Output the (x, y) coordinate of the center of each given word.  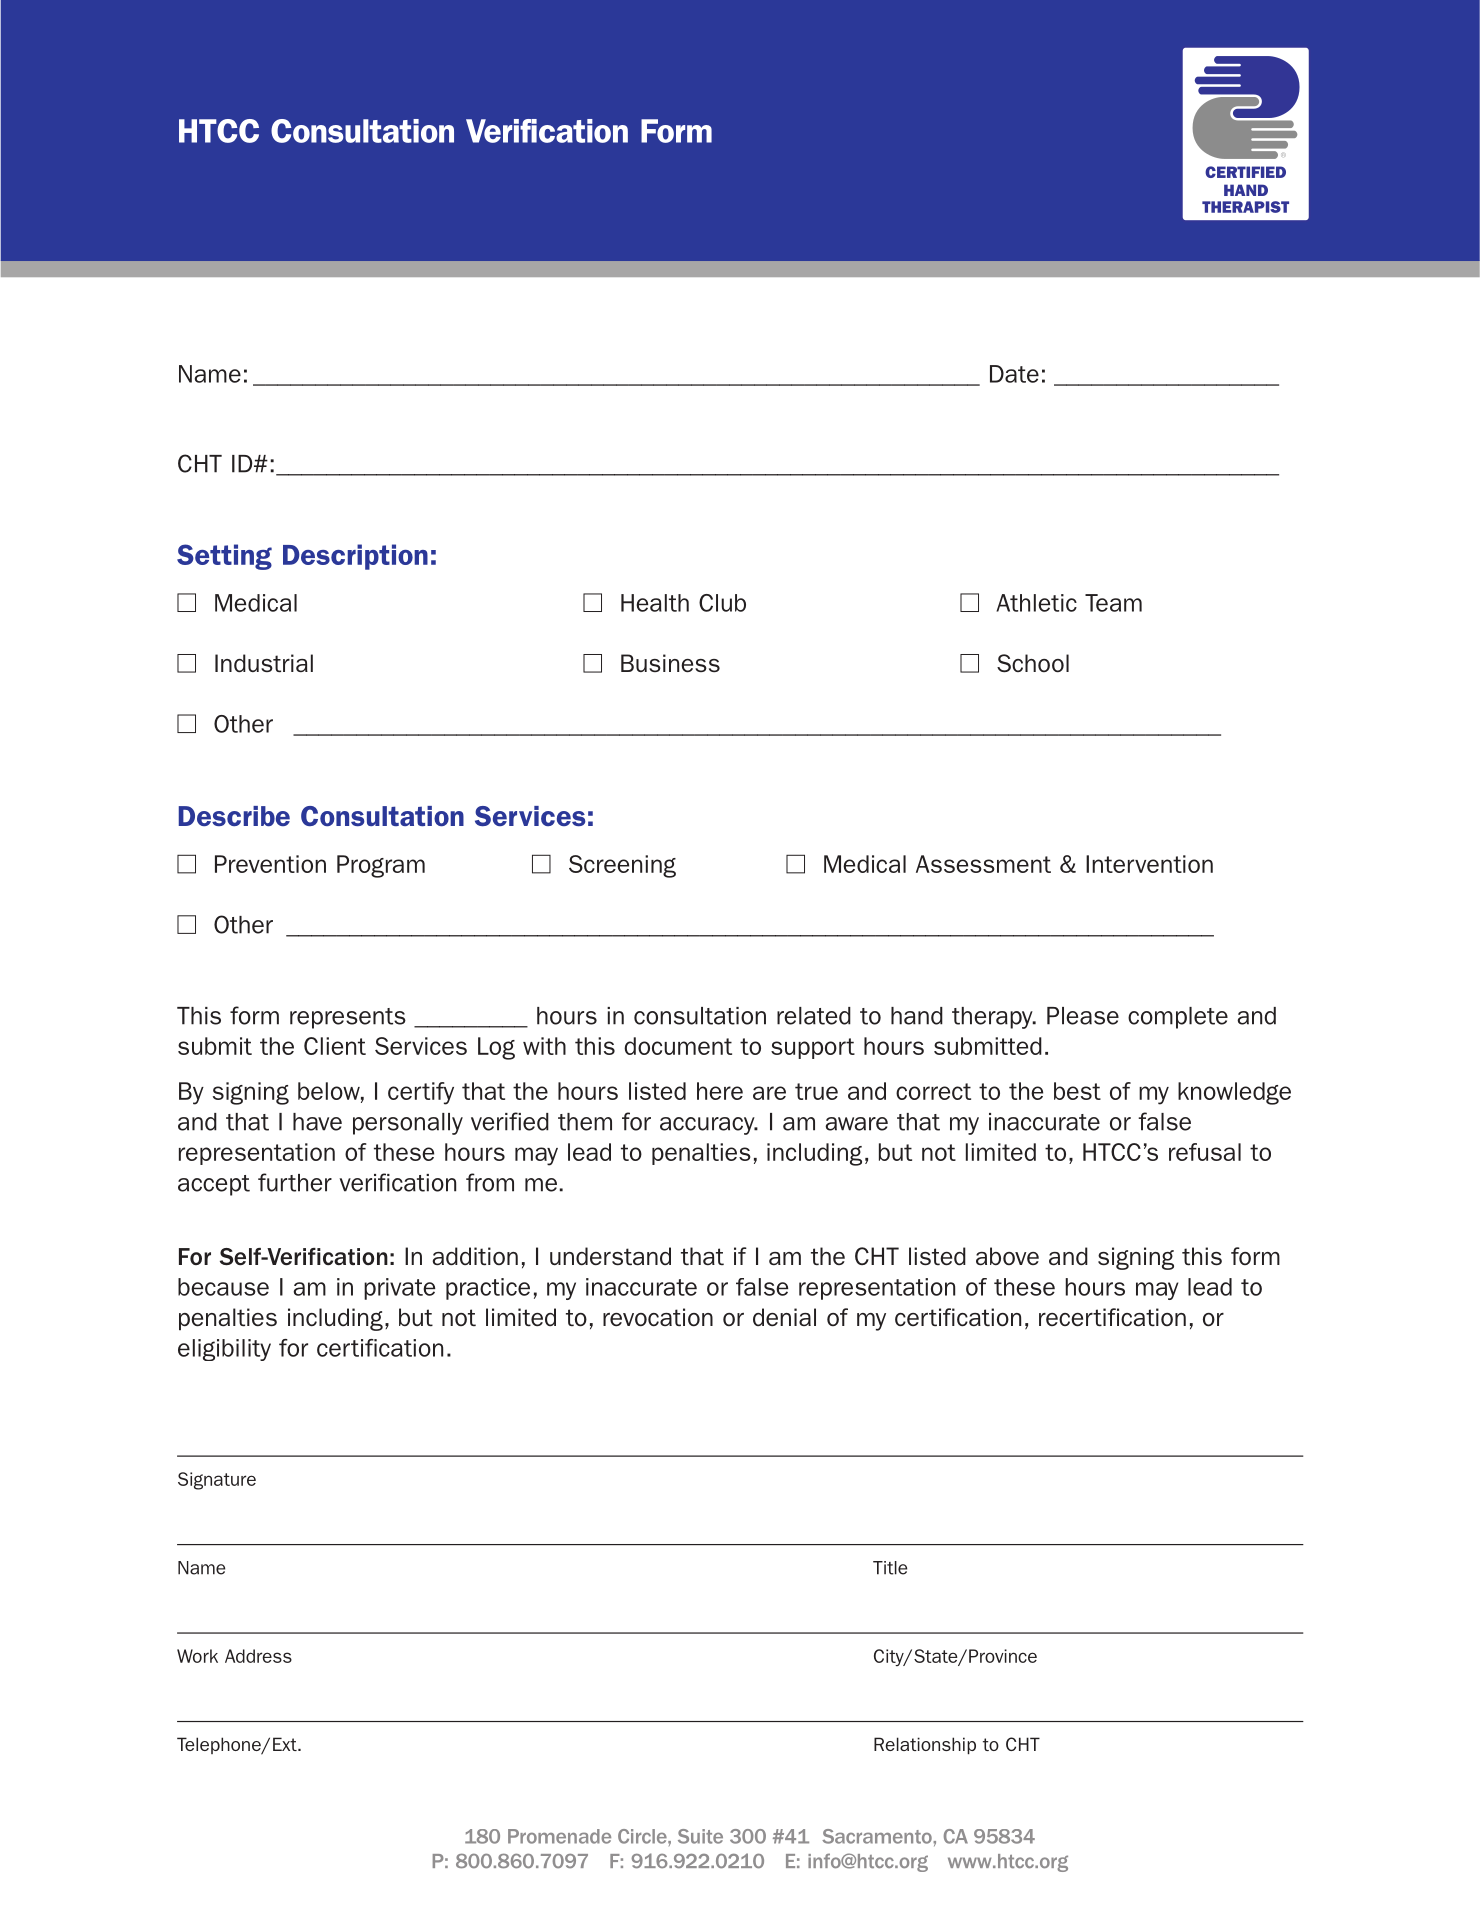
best (1077, 1091)
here (720, 1091)
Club (722, 603)
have (317, 1122)
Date (1014, 374)
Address (258, 1656)
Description (355, 557)
